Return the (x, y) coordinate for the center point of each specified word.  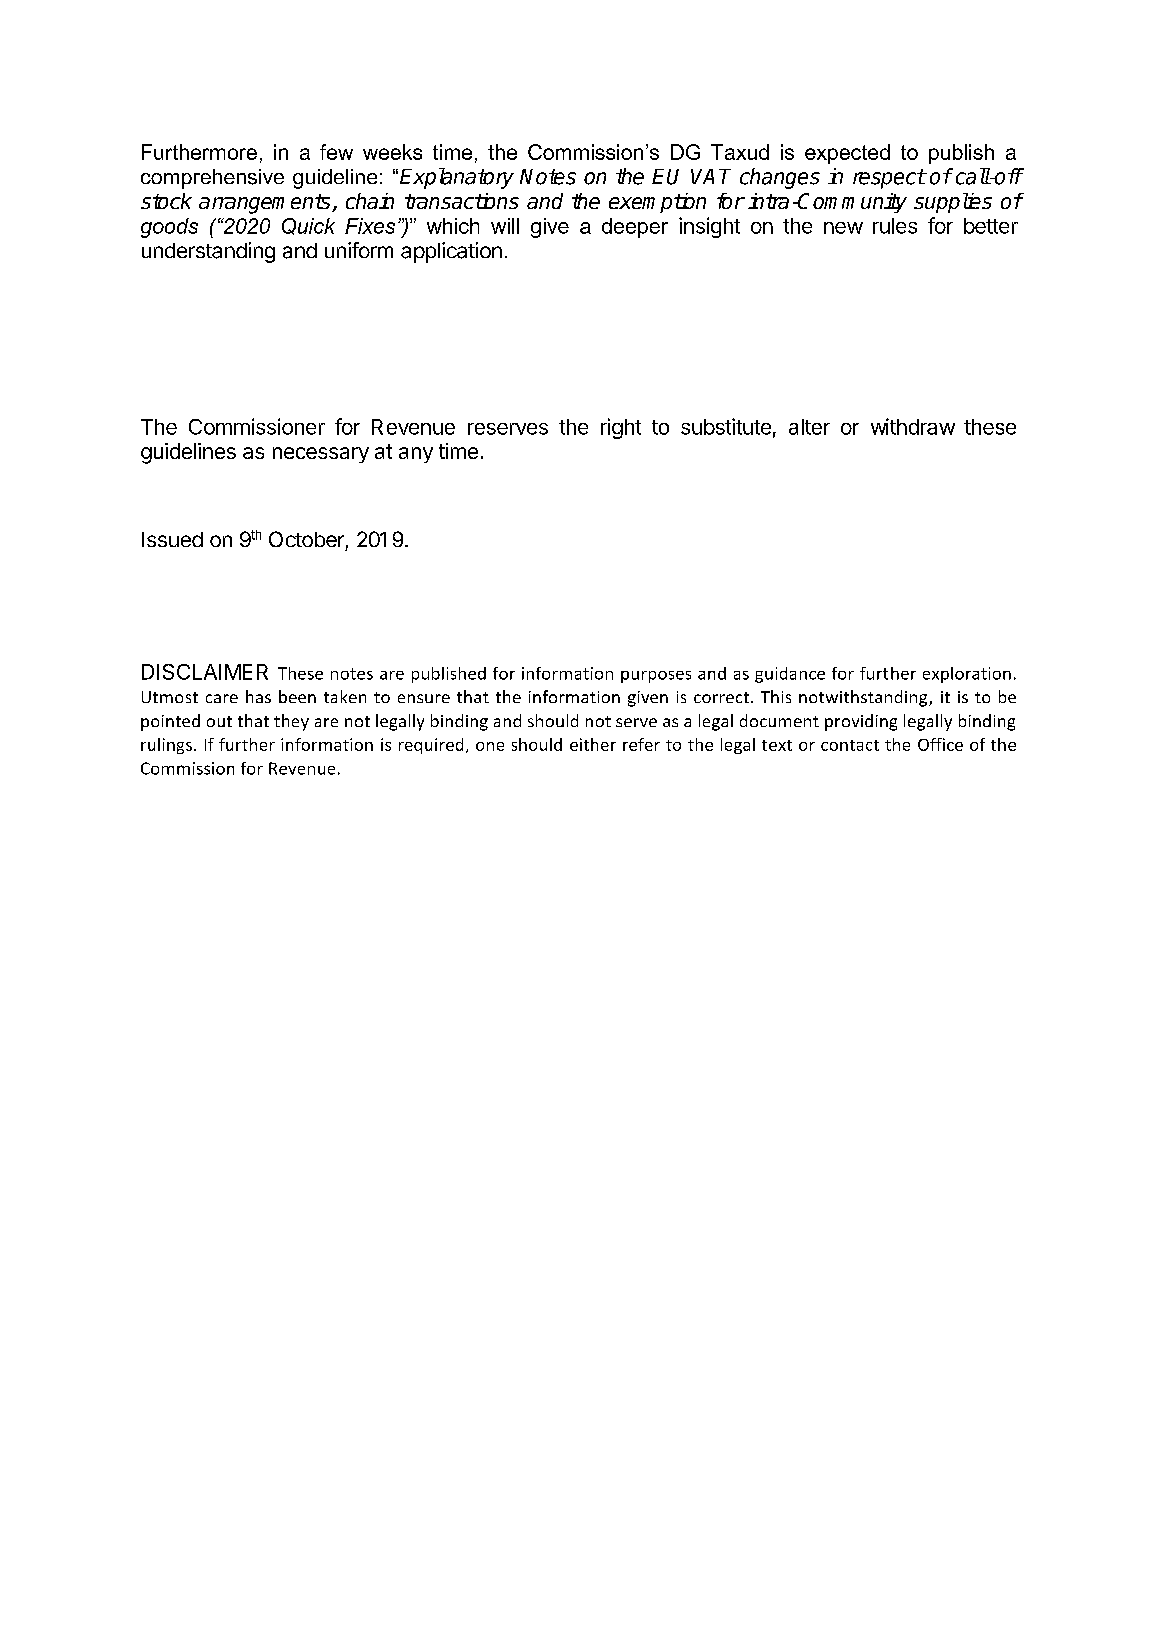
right (621, 428)
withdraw (913, 426)
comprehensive (212, 179)
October (306, 539)
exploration (967, 675)
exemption (657, 203)
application (451, 252)
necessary (321, 455)
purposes (656, 677)
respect (889, 179)
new (843, 228)
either (593, 744)
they (291, 722)
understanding (208, 252)
